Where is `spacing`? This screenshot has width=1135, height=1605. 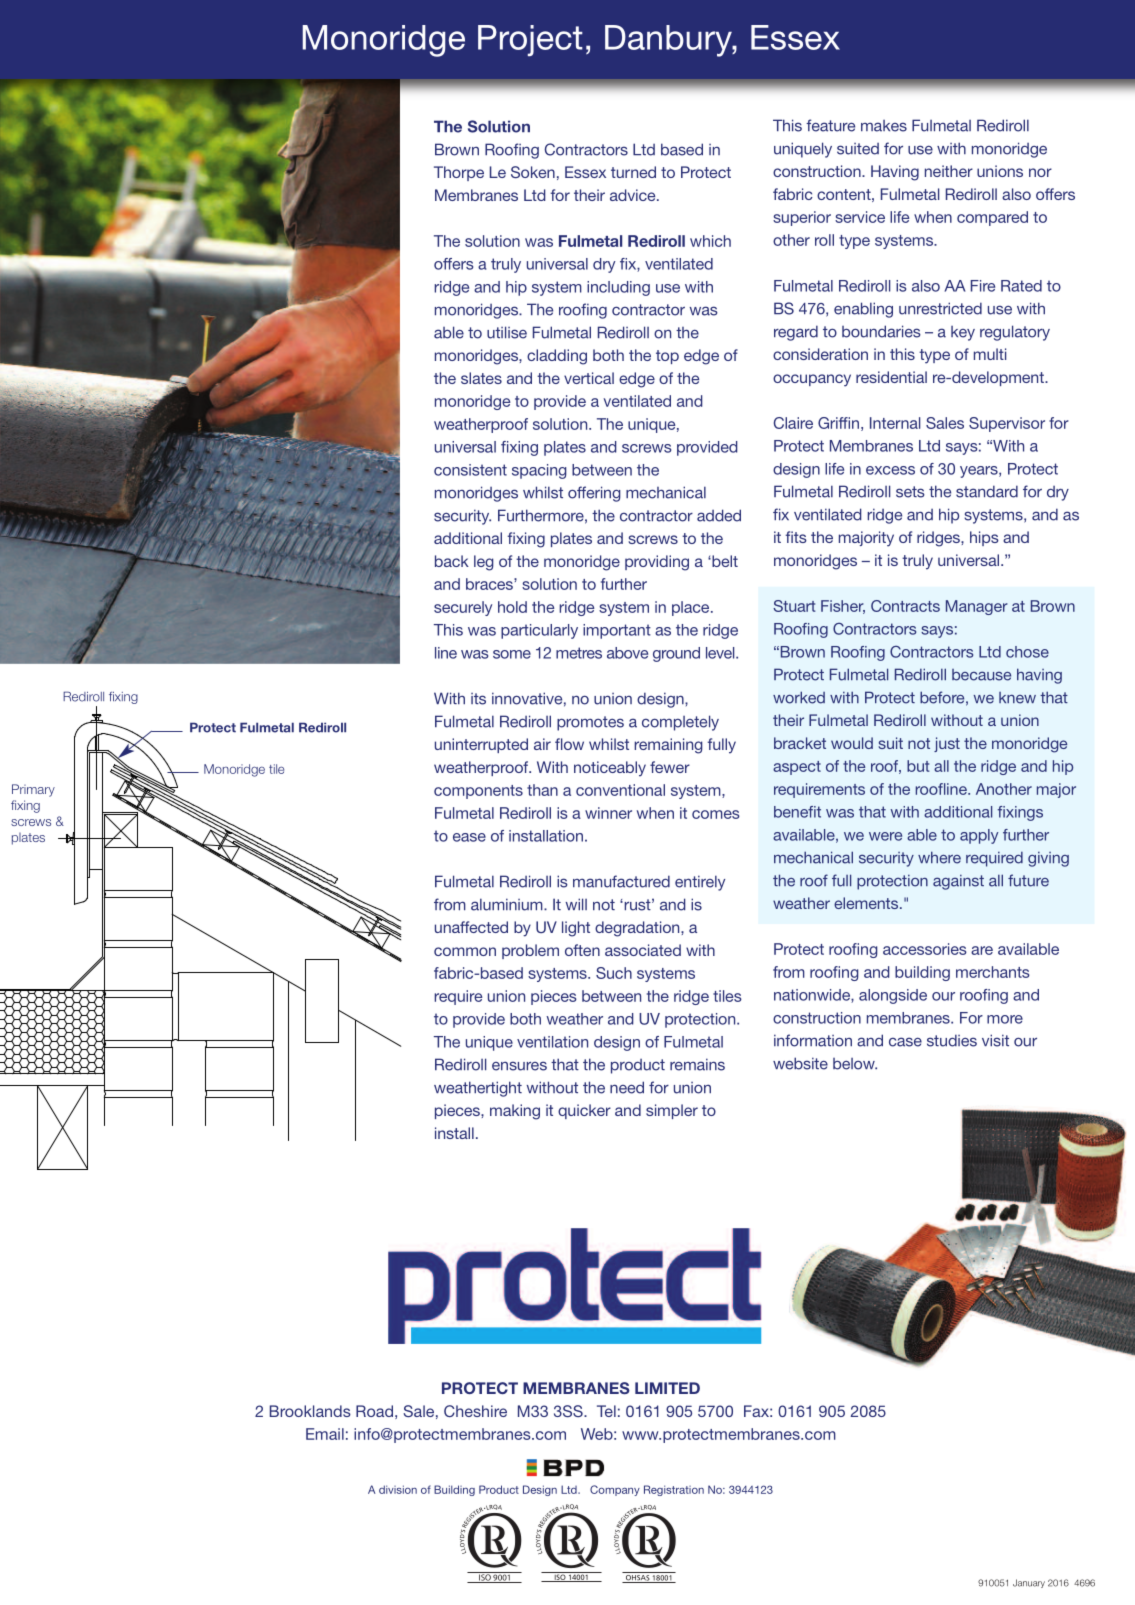
spacing is located at coordinates (539, 471).
